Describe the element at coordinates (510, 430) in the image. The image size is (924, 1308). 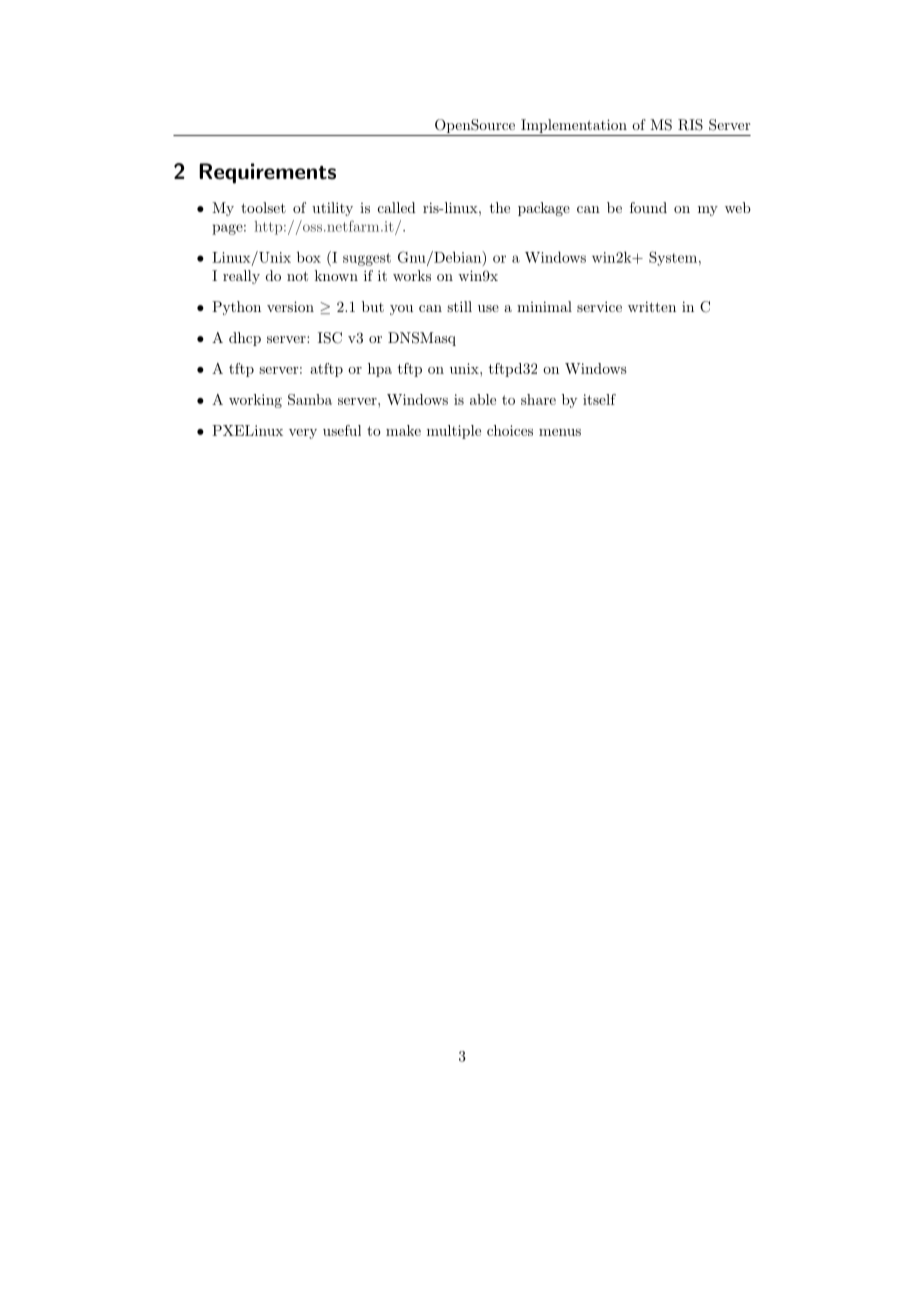
I see `choices` at that location.
